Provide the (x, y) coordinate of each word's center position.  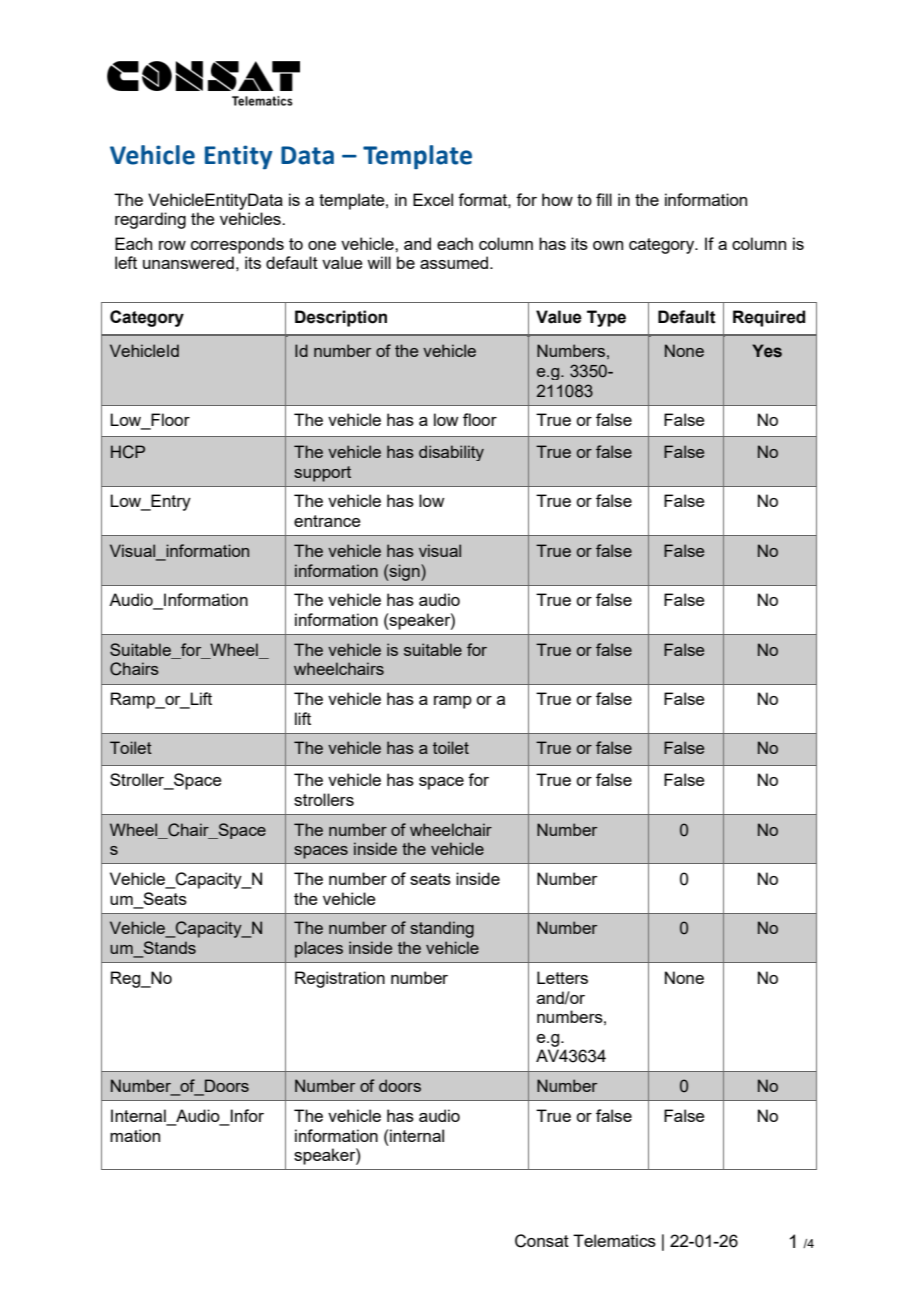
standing (442, 929)
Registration (340, 979)
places (319, 949)
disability (451, 453)
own (608, 245)
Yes (767, 351)
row (172, 245)
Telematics (614, 1240)
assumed (455, 262)
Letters (562, 977)
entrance (327, 521)
